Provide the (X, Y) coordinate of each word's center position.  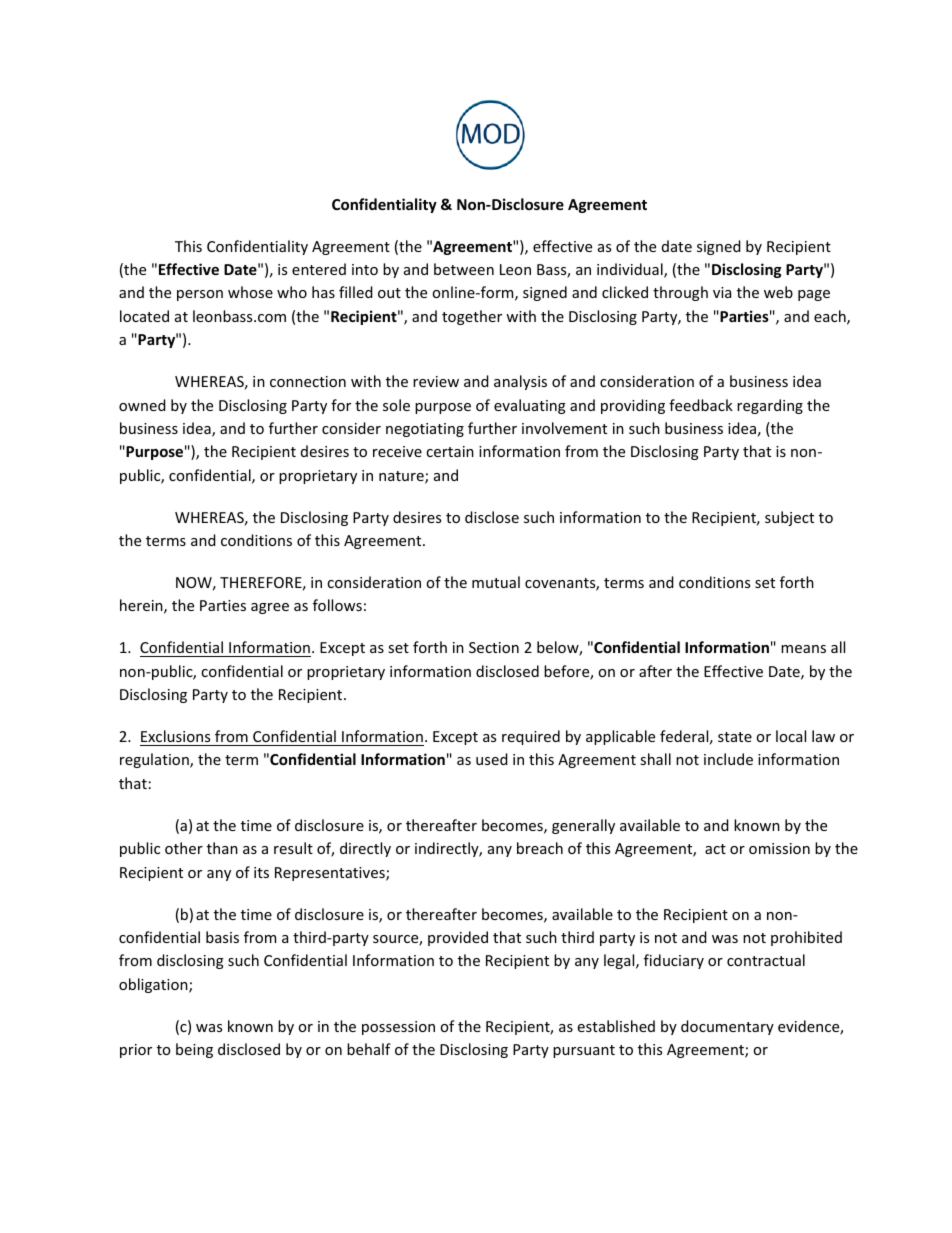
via (722, 292)
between (464, 269)
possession (398, 1028)
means (803, 649)
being (194, 1050)
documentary (727, 1027)
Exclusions (175, 736)
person (200, 295)
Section (494, 647)
